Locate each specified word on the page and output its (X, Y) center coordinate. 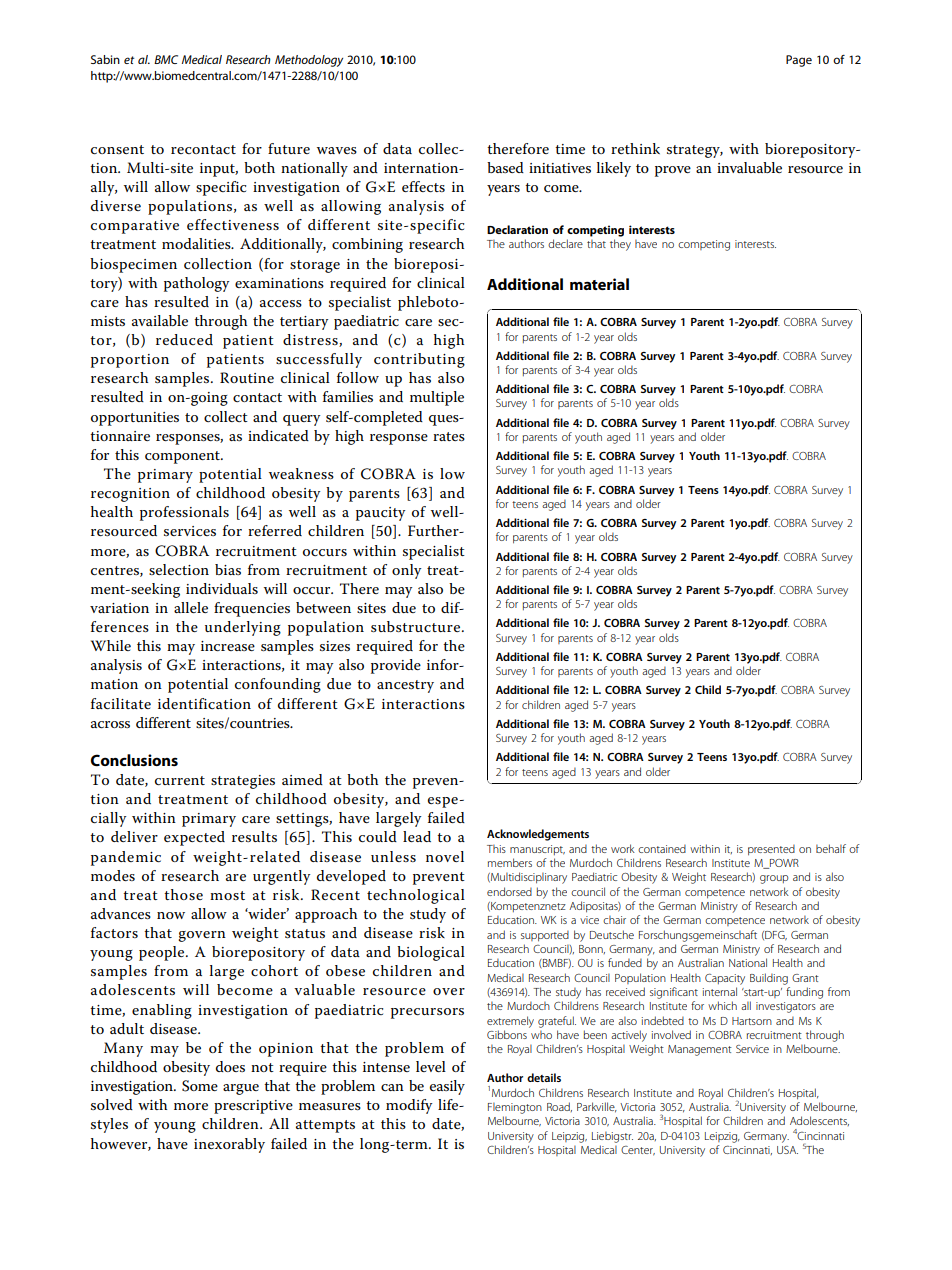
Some (200, 1086)
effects (423, 186)
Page (799, 61)
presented (771, 850)
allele (191, 607)
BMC (166, 59)
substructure (417, 626)
